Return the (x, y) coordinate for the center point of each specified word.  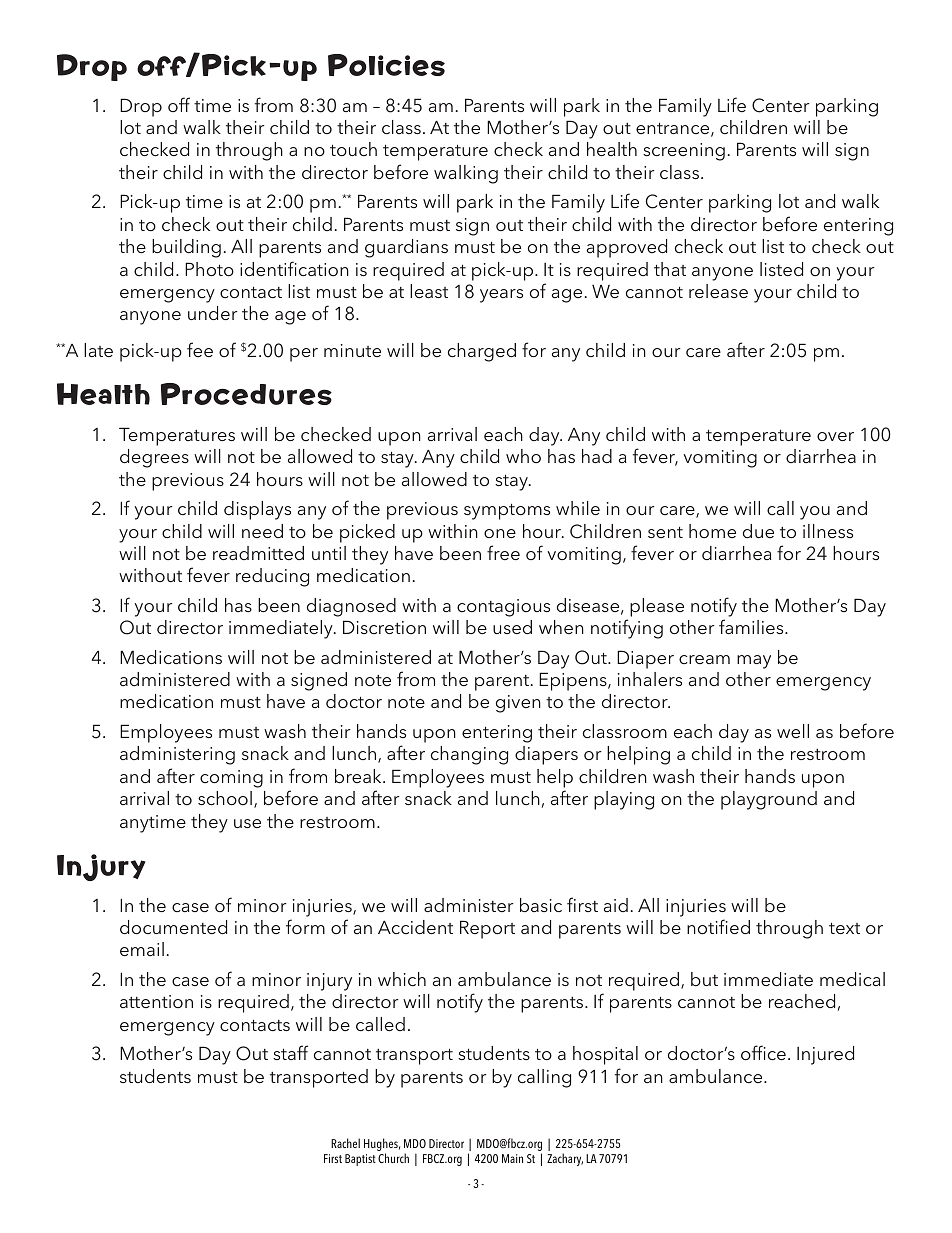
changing (469, 755)
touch (353, 149)
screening (684, 152)
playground (769, 800)
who (523, 456)
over (835, 436)
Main (512, 1158)
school (225, 798)
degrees (154, 458)
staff (290, 1052)
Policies (386, 65)
